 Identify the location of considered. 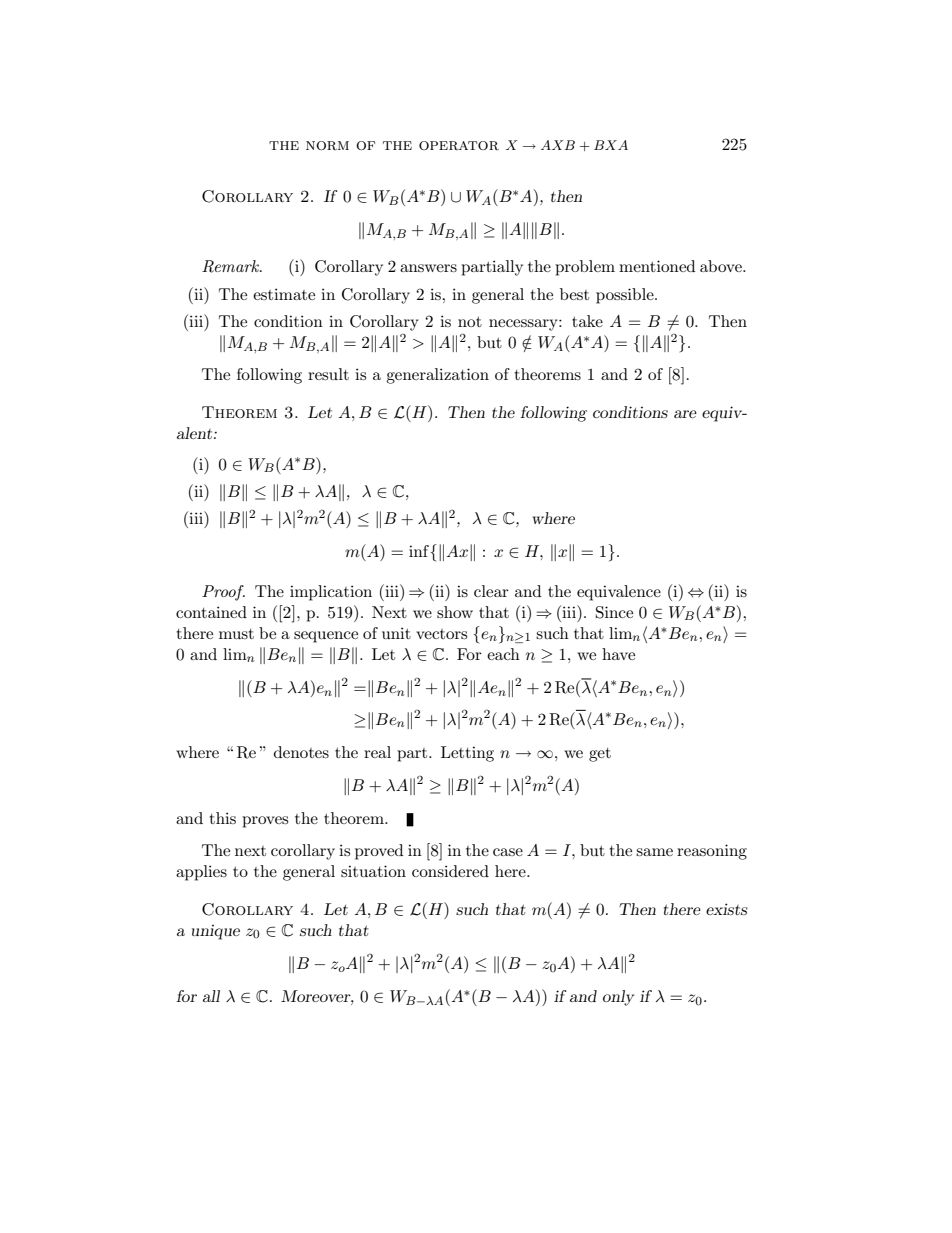
(450, 871).
